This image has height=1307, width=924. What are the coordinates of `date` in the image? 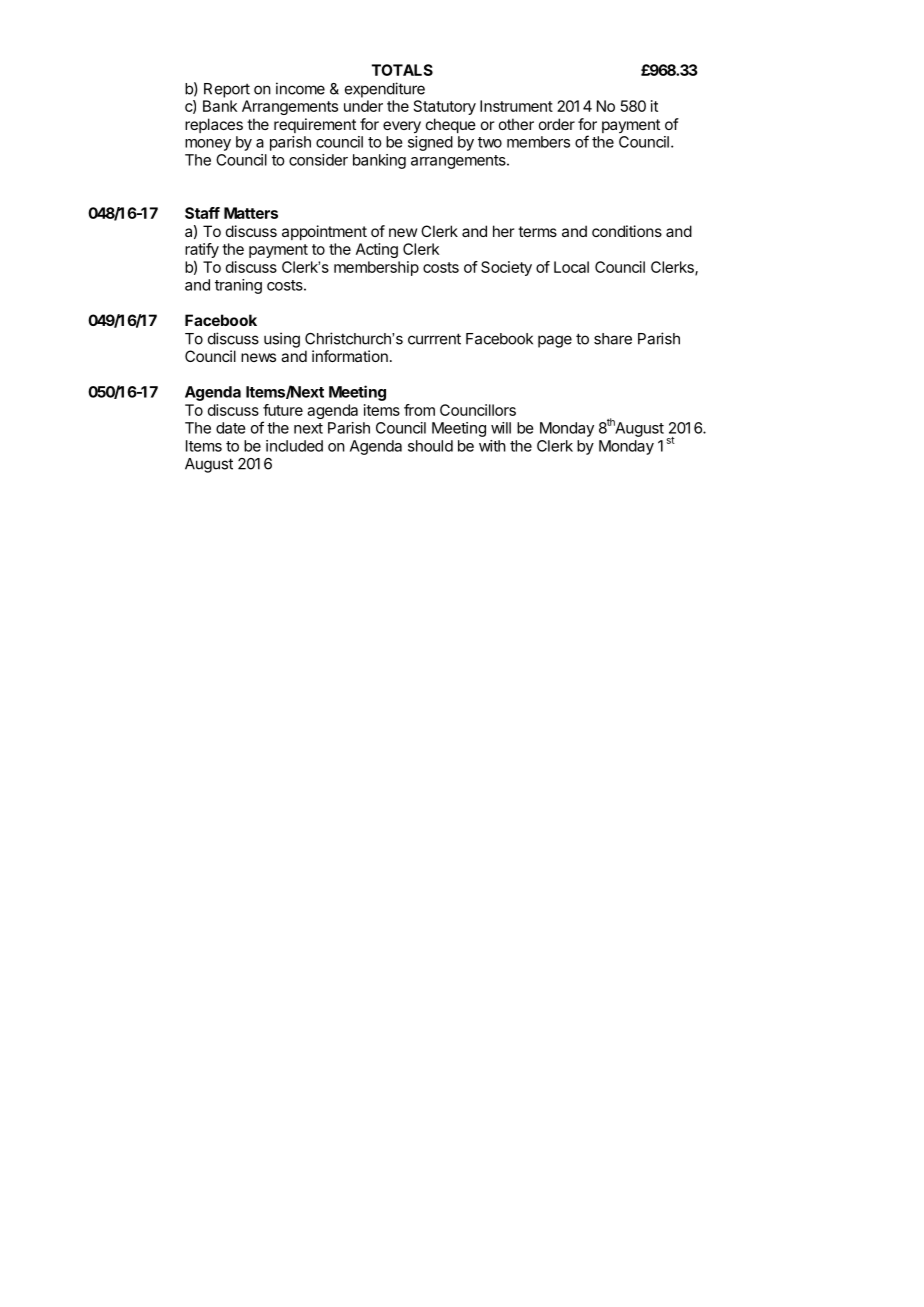 It's located at (231, 428).
